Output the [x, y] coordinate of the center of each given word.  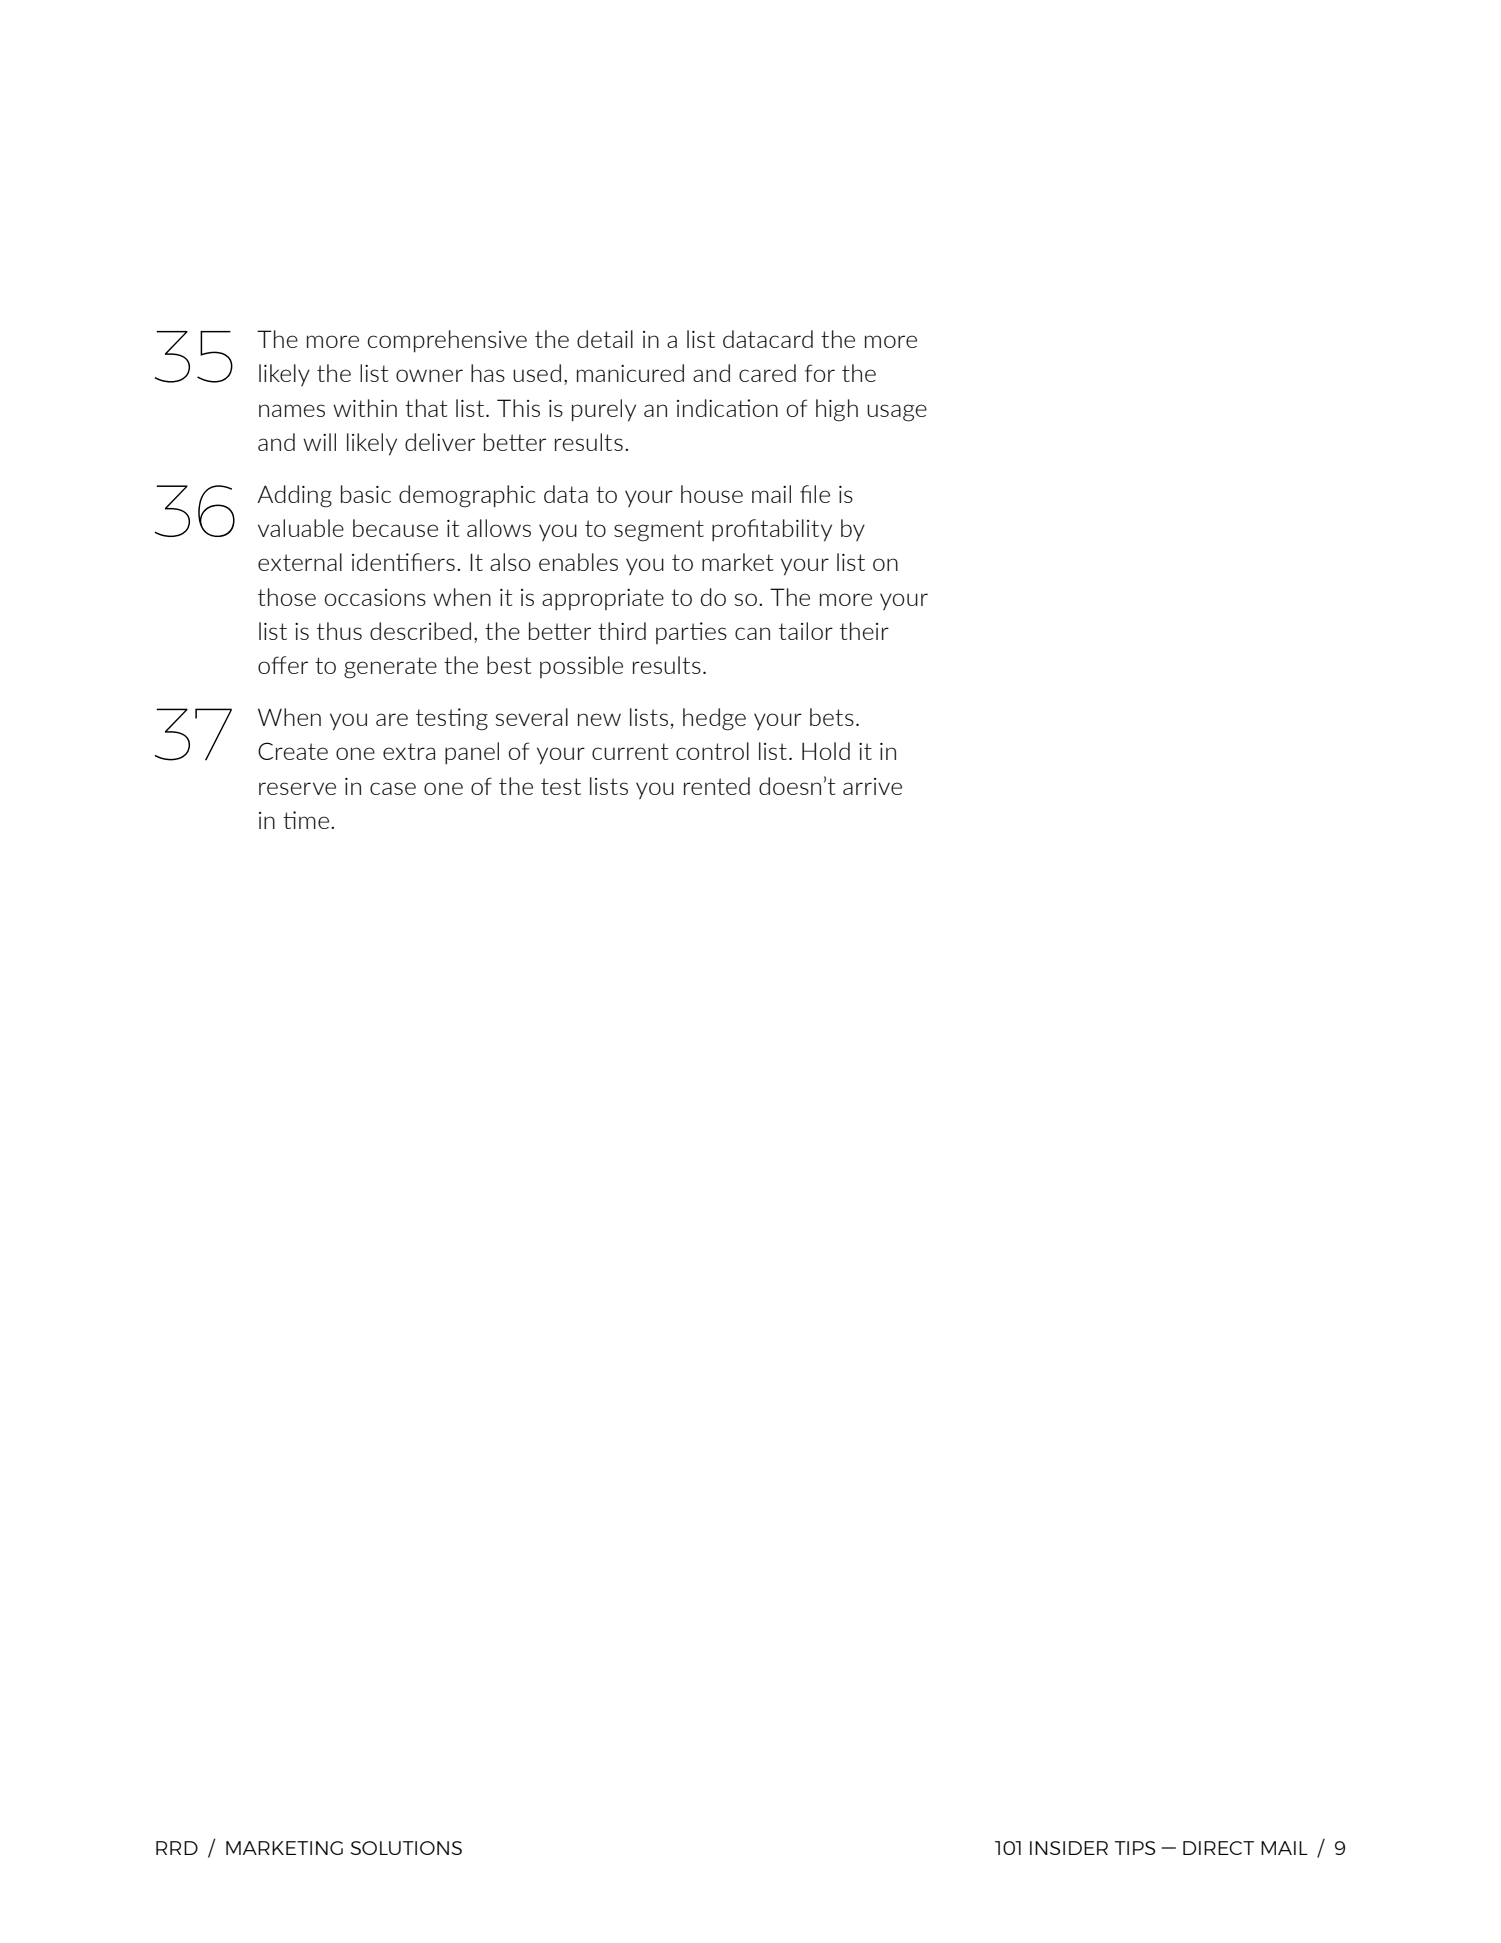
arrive [872, 786]
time [306, 820]
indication [727, 408]
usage [897, 413]
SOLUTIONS [406, 1848]
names [292, 410]
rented [717, 786]
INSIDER [1069, 1848]
